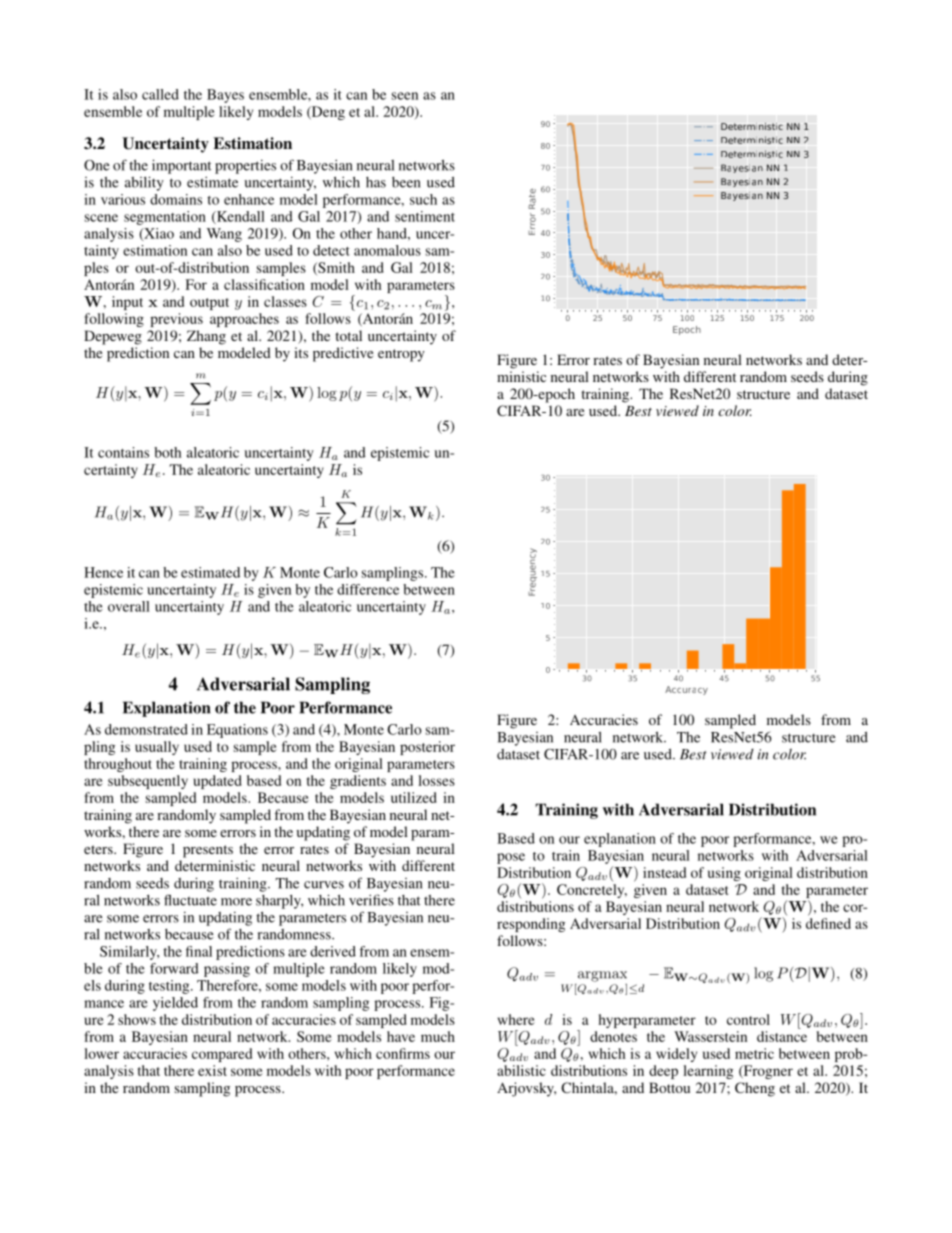 The width and height of the image is (952, 1233). I want to click on presents, so click(208, 851).
